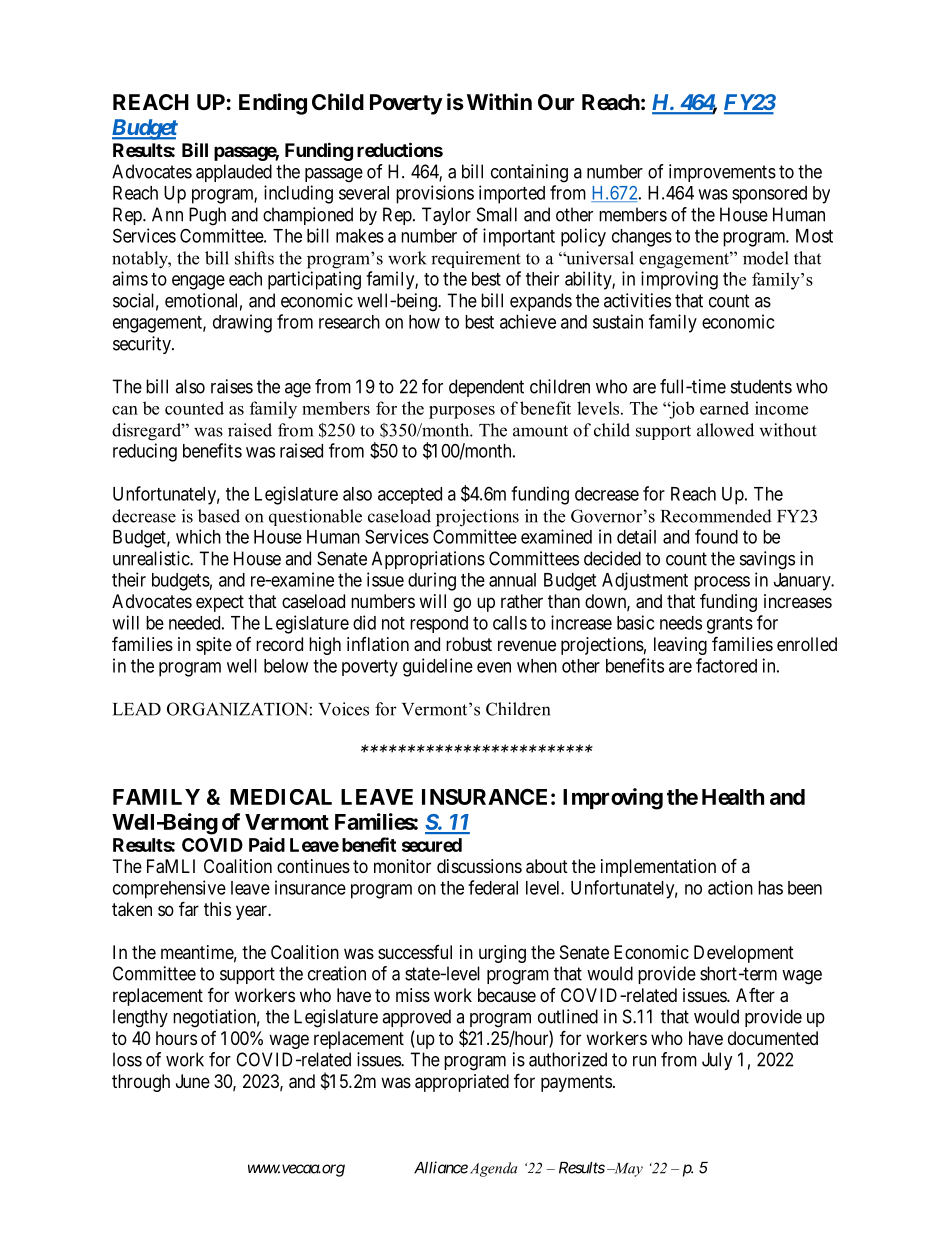  Describe the element at coordinates (193, 1081) in the screenshot. I see `June` at that location.
